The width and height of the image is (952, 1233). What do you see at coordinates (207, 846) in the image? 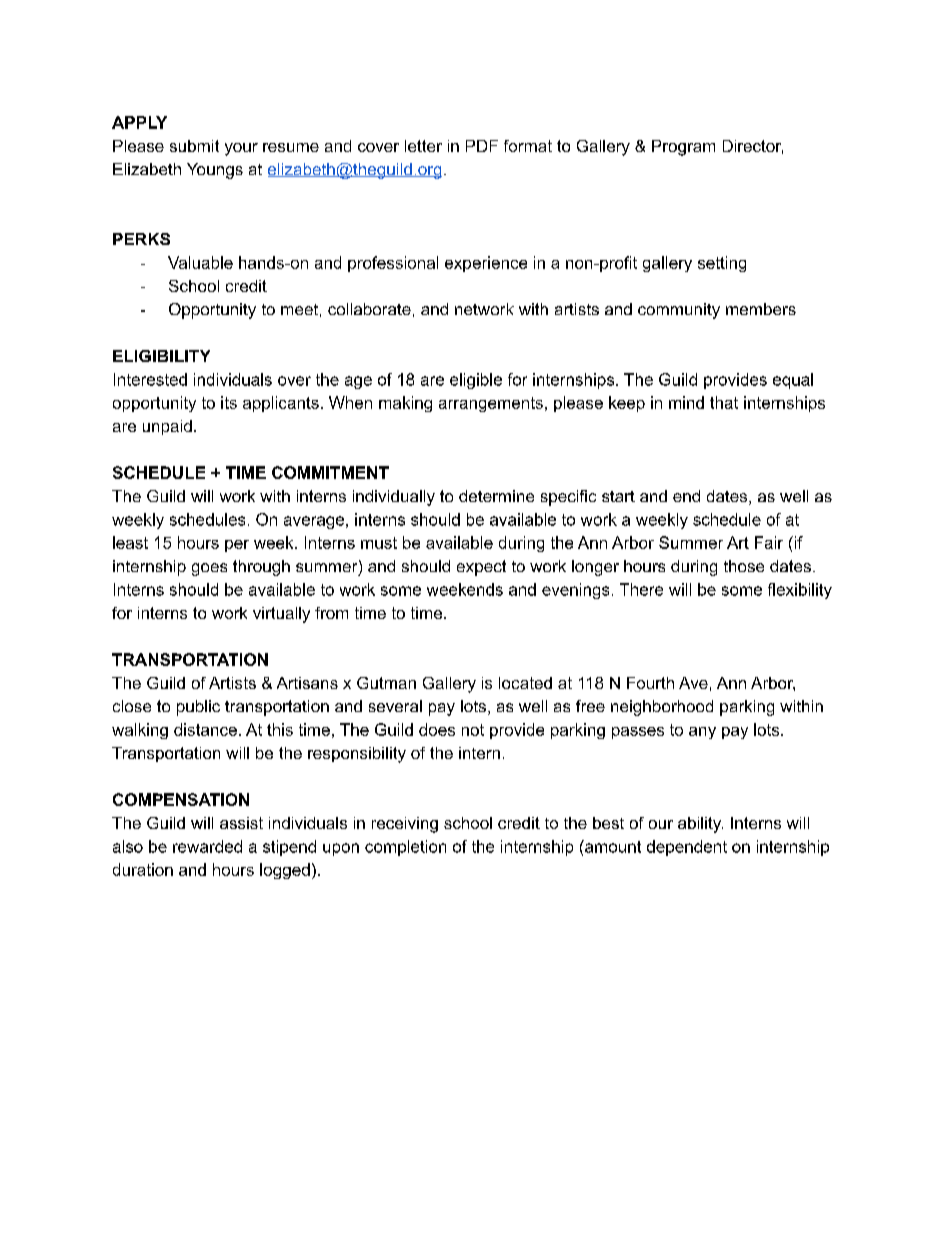
I see `rewarded` at bounding box center [207, 846].
